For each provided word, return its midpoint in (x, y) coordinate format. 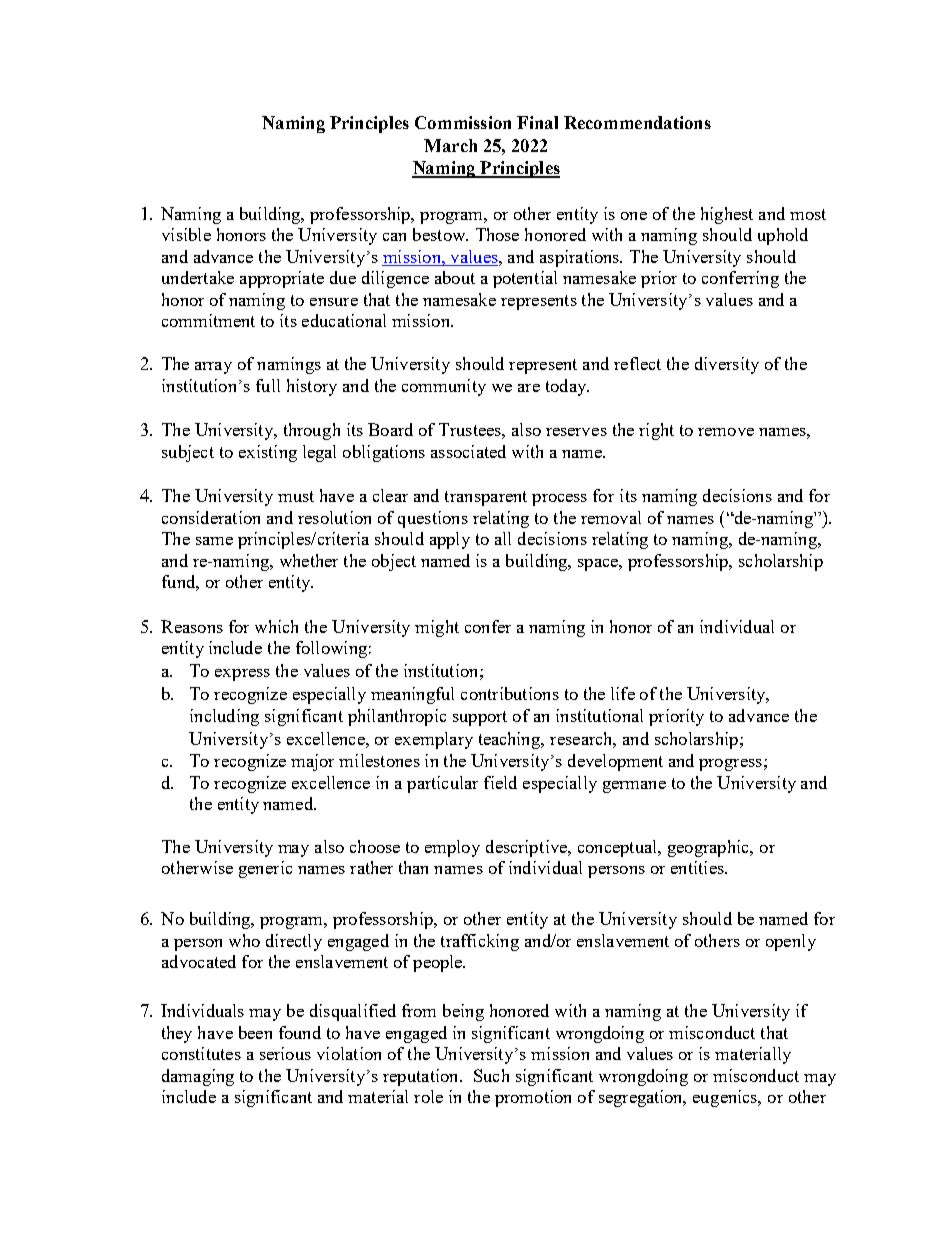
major (312, 762)
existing (268, 453)
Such (491, 1075)
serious (285, 1053)
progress (730, 765)
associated (468, 451)
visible (186, 234)
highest (727, 215)
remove (726, 432)
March (450, 145)
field (500, 782)
